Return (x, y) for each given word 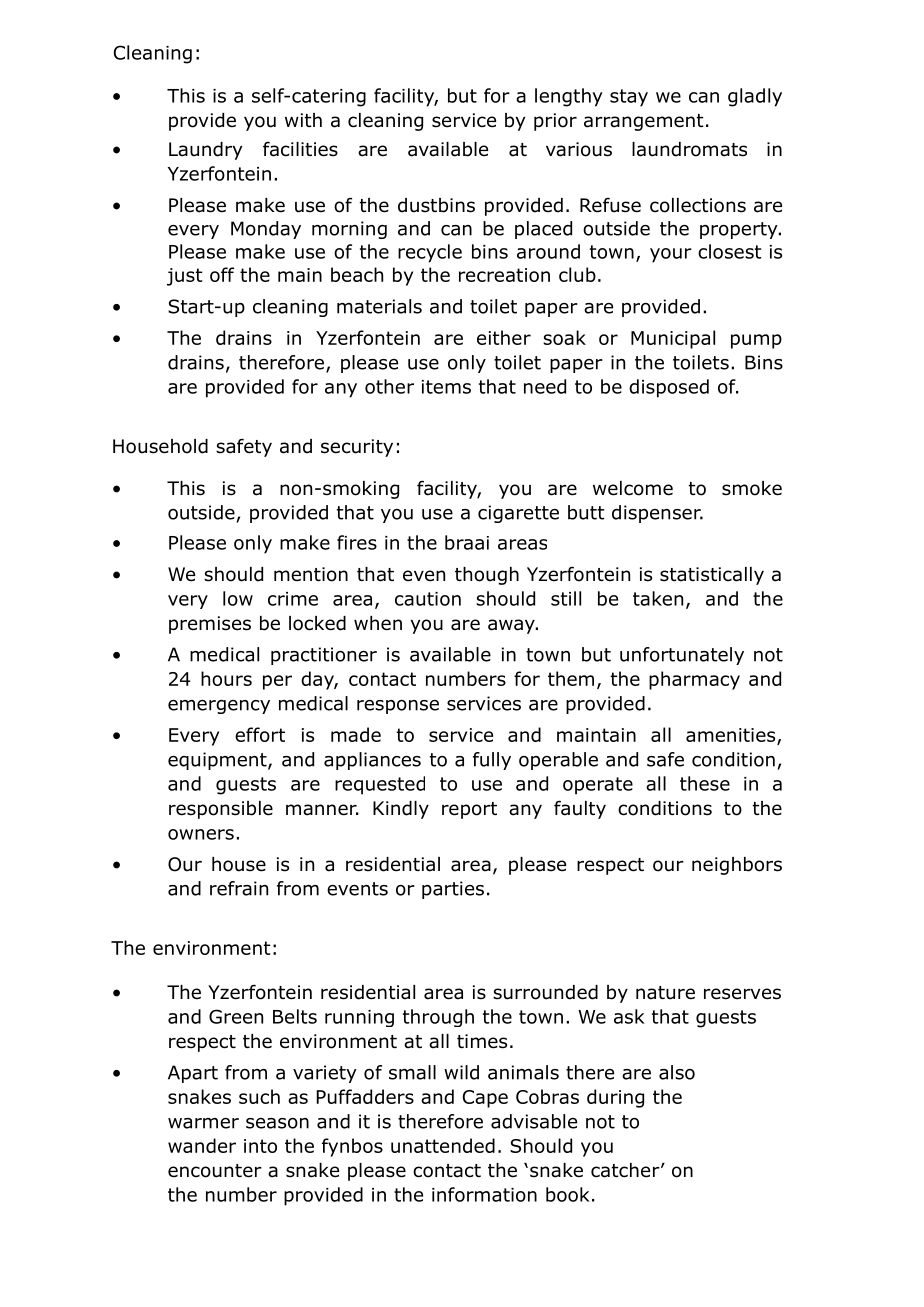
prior (555, 122)
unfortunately (682, 656)
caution (428, 599)
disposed (669, 388)
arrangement (644, 122)
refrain (239, 888)
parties (453, 890)
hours (226, 678)
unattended (443, 1145)
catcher (626, 1170)
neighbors (737, 866)
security (357, 448)
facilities (300, 149)
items (446, 387)
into (260, 1146)
